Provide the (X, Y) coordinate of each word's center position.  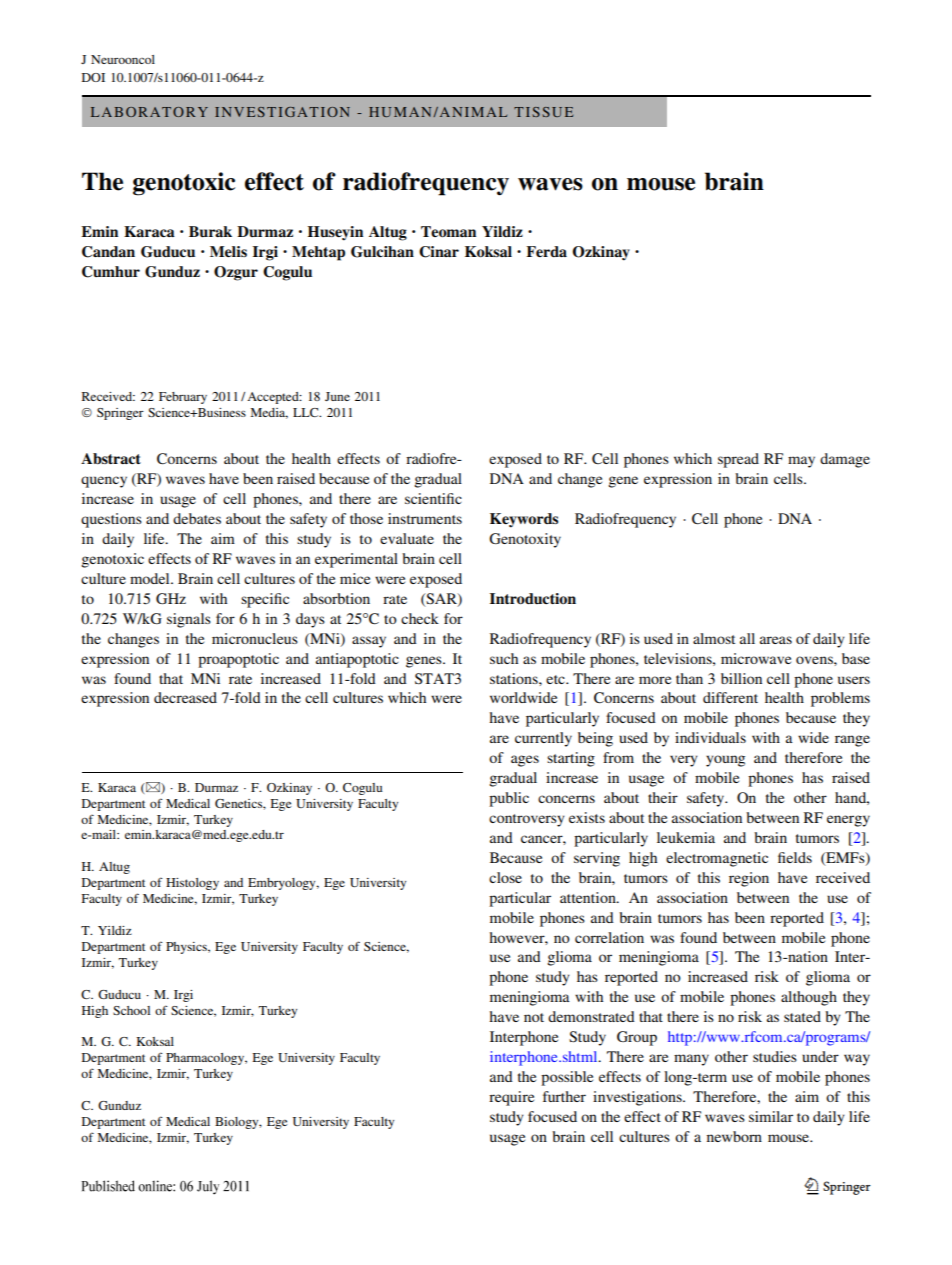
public (509, 799)
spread (738, 460)
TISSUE (543, 112)
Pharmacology (206, 1059)
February (183, 398)
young (725, 761)
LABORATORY (149, 112)
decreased (185, 697)
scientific (433, 498)
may (801, 462)
